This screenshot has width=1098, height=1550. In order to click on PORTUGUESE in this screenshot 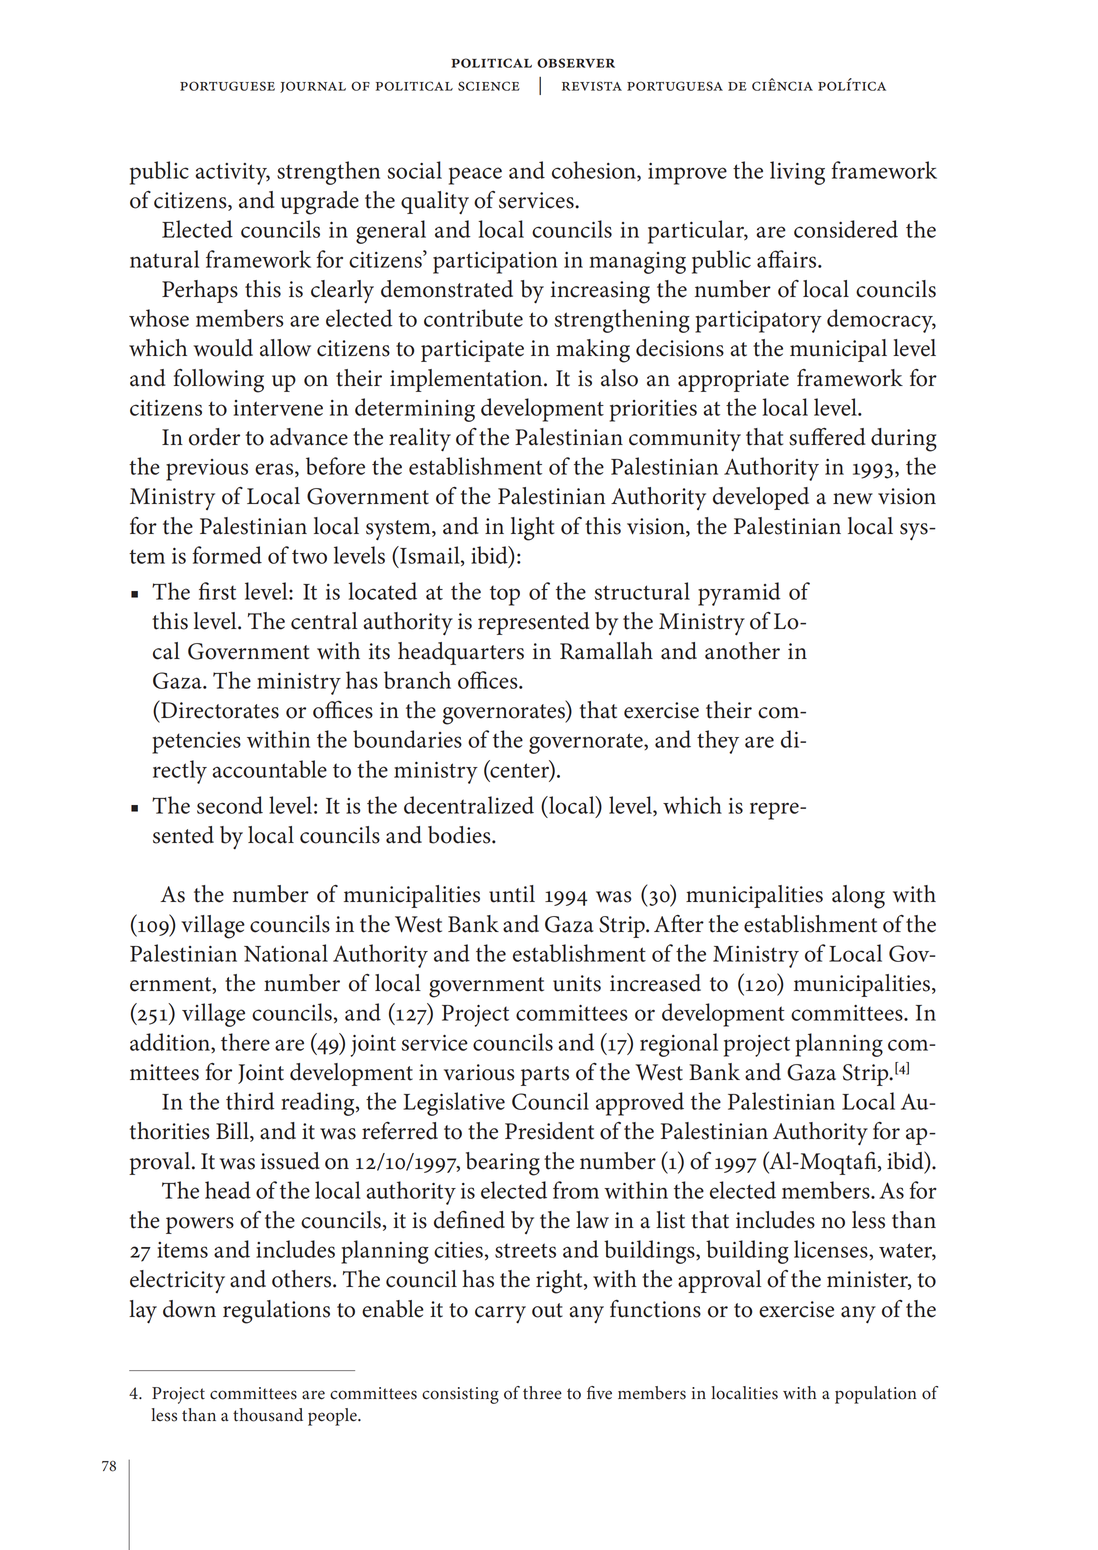, I will do `click(227, 86)`.
